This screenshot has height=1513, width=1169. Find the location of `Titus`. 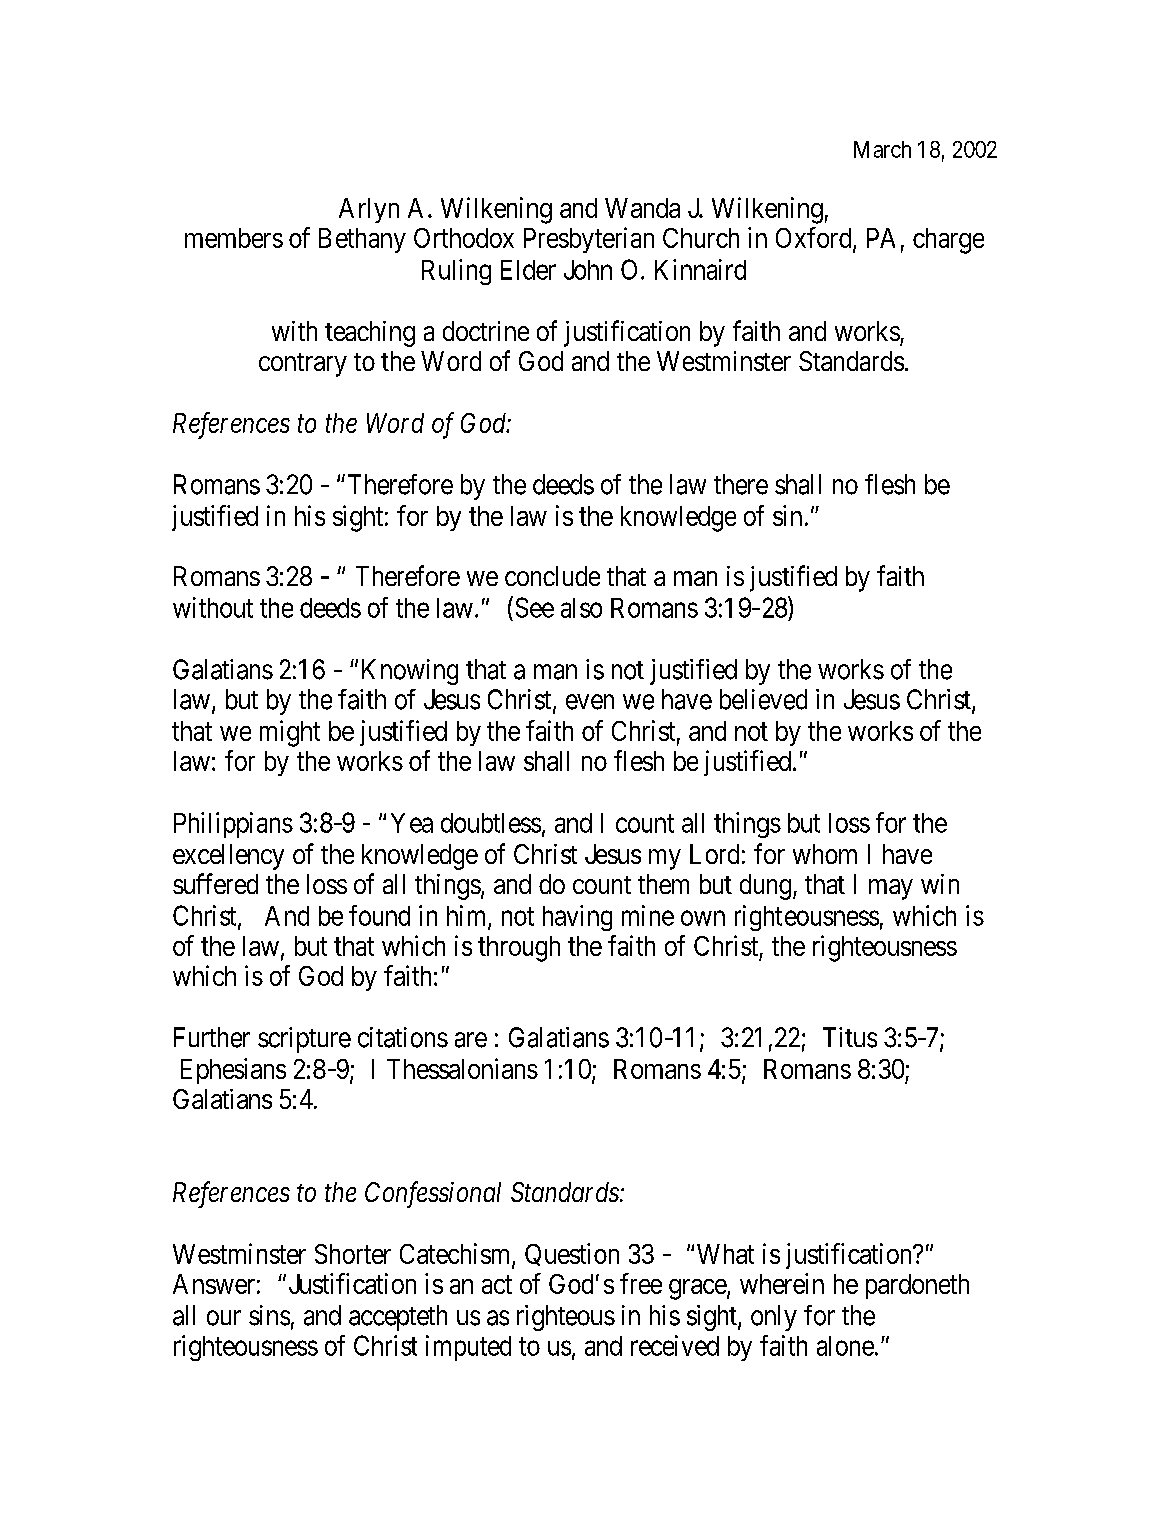

Titus is located at coordinates (850, 1037).
